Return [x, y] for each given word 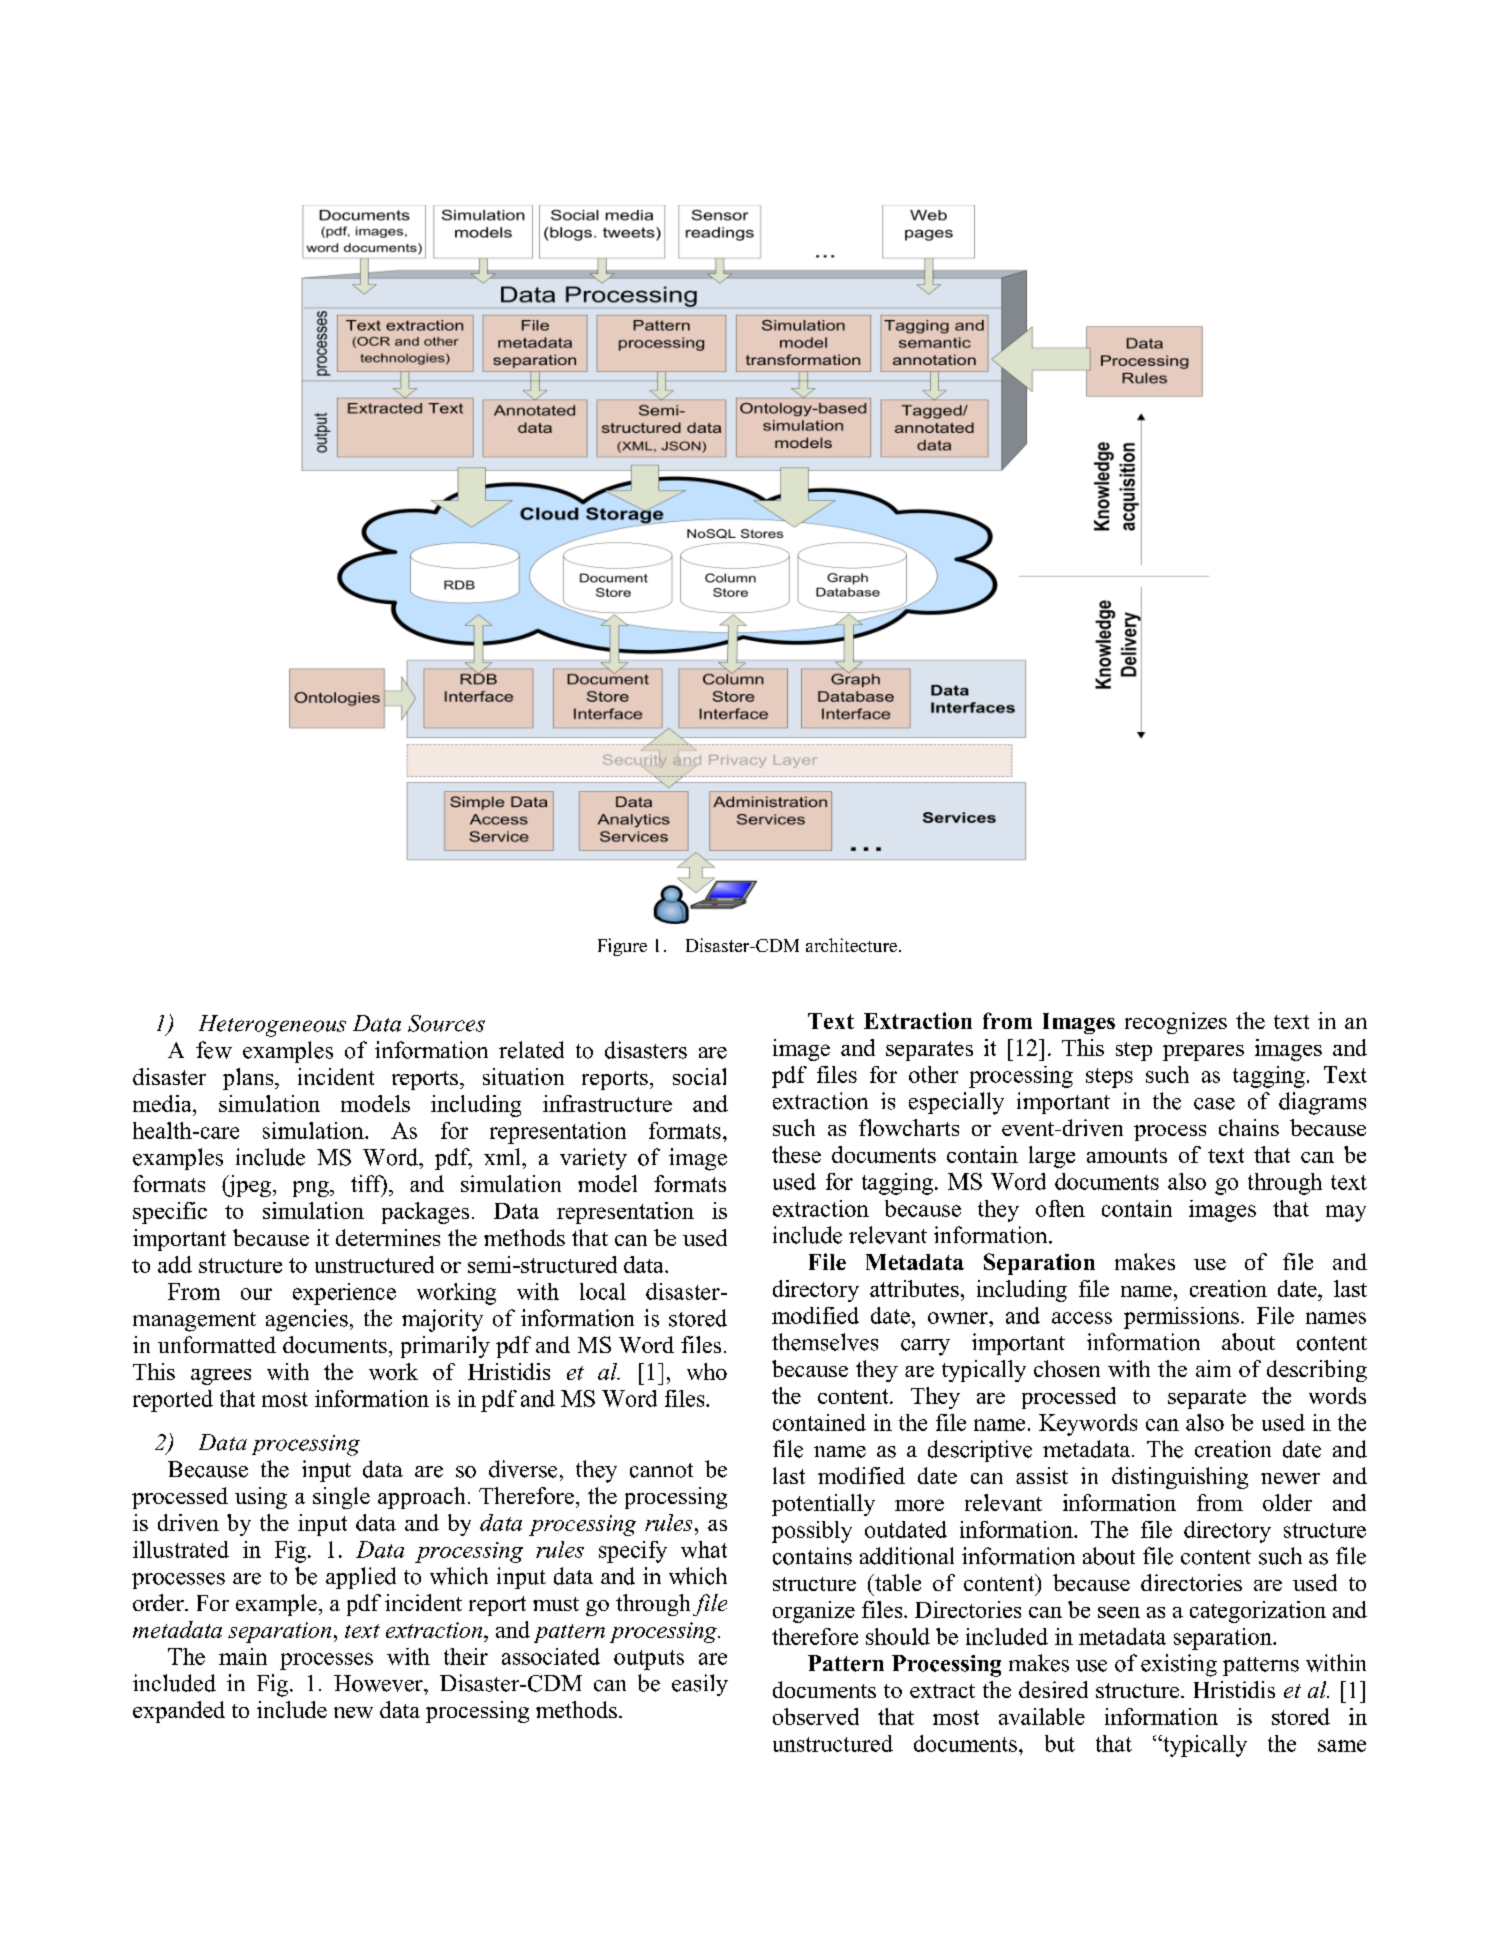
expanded [179, 1712]
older [1287, 1502]
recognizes [1176, 1023]
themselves [825, 1342]
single [341, 1498]
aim [1213, 1368]
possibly [812, 1532]
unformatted [217, 1344]
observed [816, 1716]
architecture [853, 945]
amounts [1127, 1155]
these [796, 1154]
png [312, 1189]
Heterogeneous [272, 1026]
